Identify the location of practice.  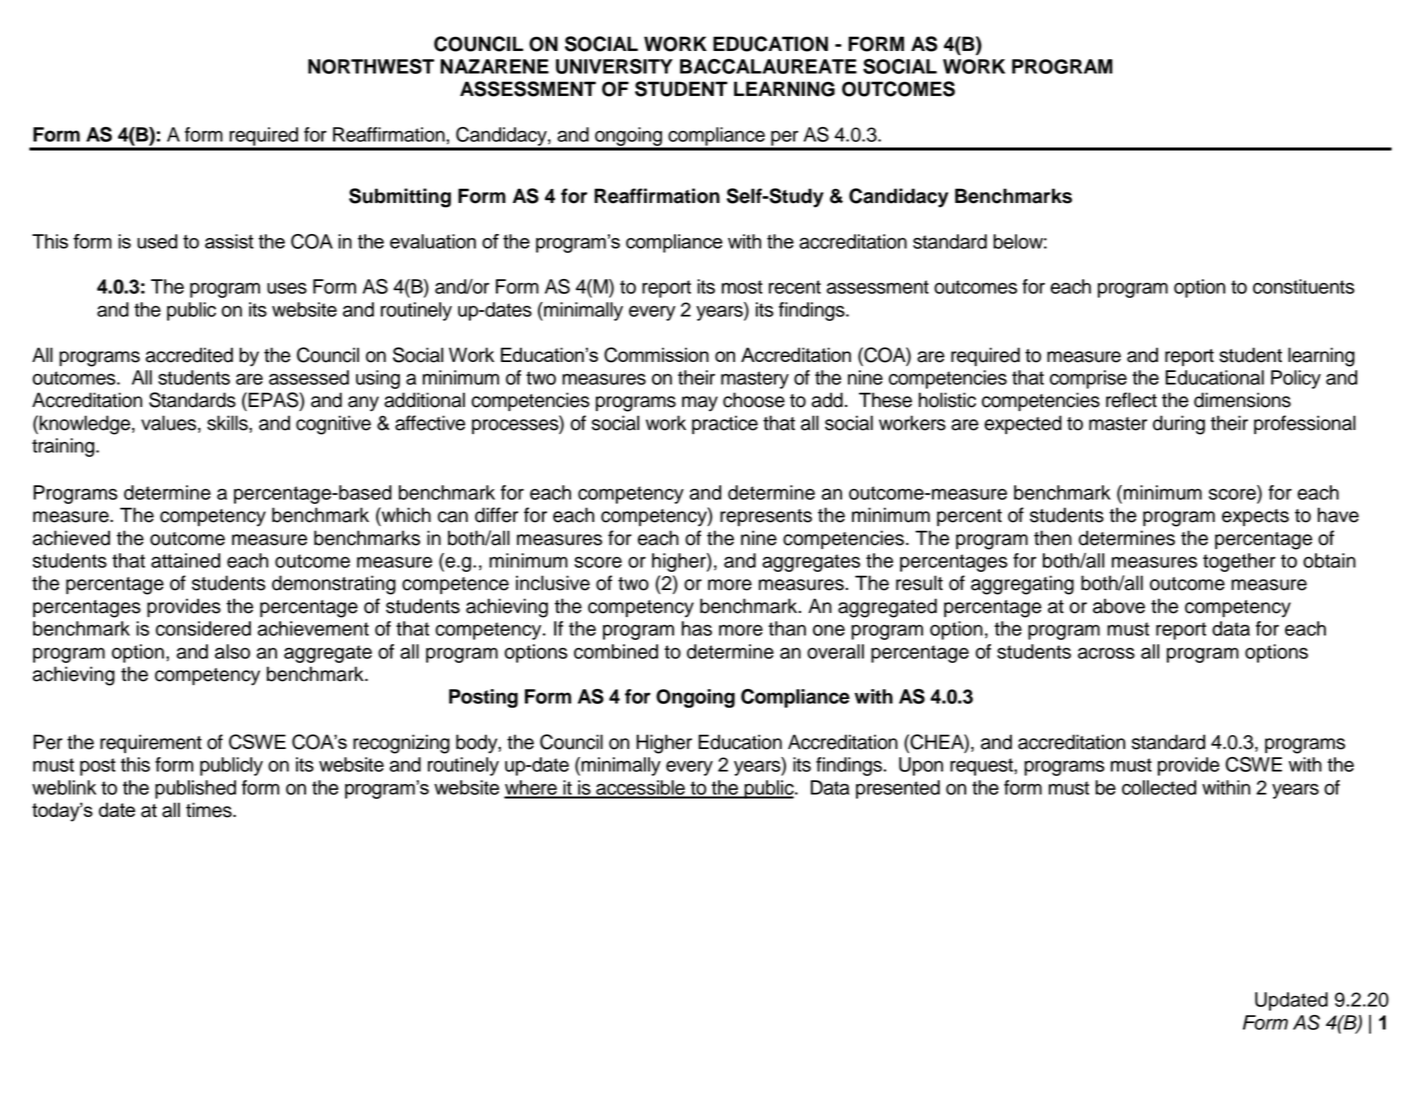
(725, 424).
